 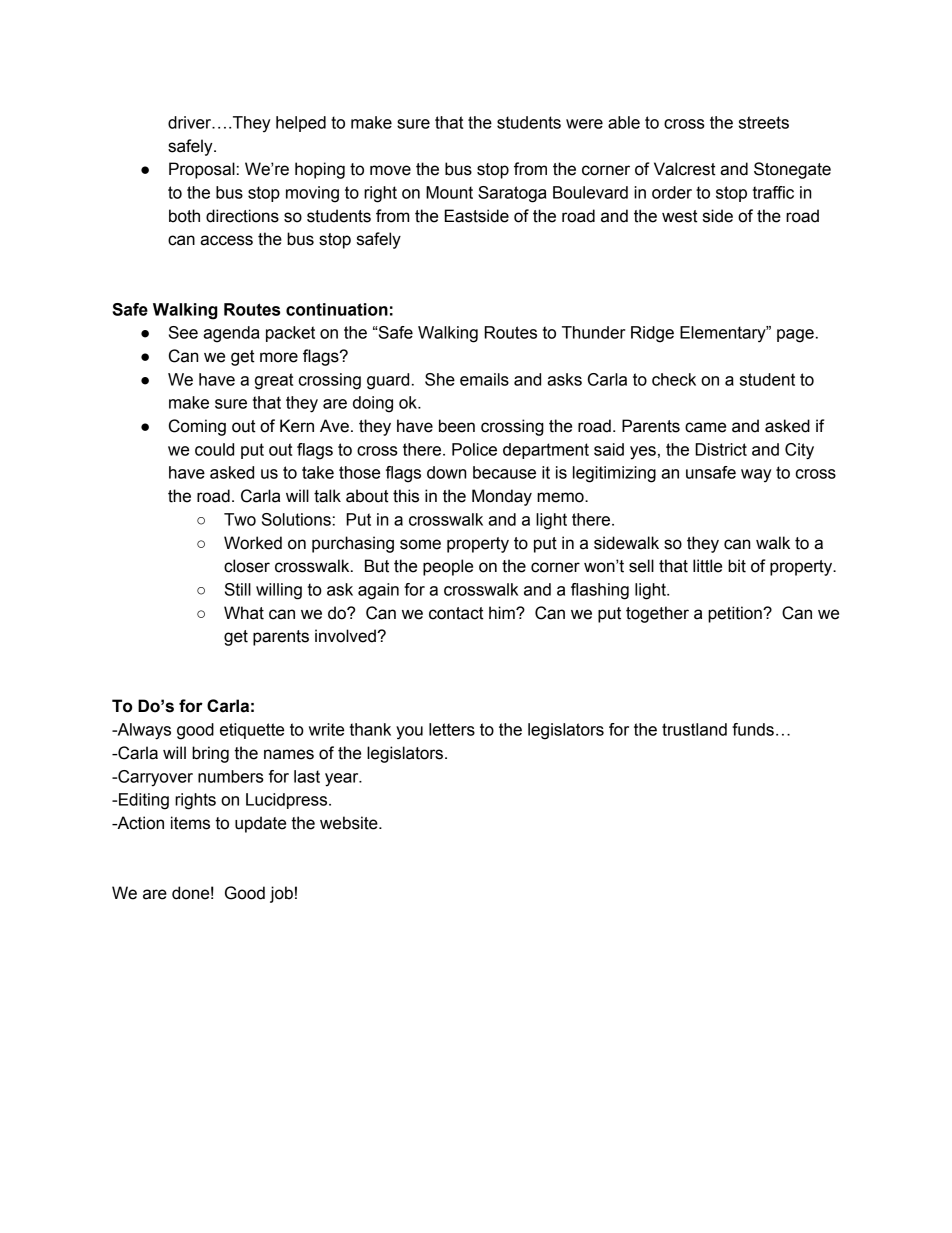 I want to click on check, so click(x=674, y=379).
